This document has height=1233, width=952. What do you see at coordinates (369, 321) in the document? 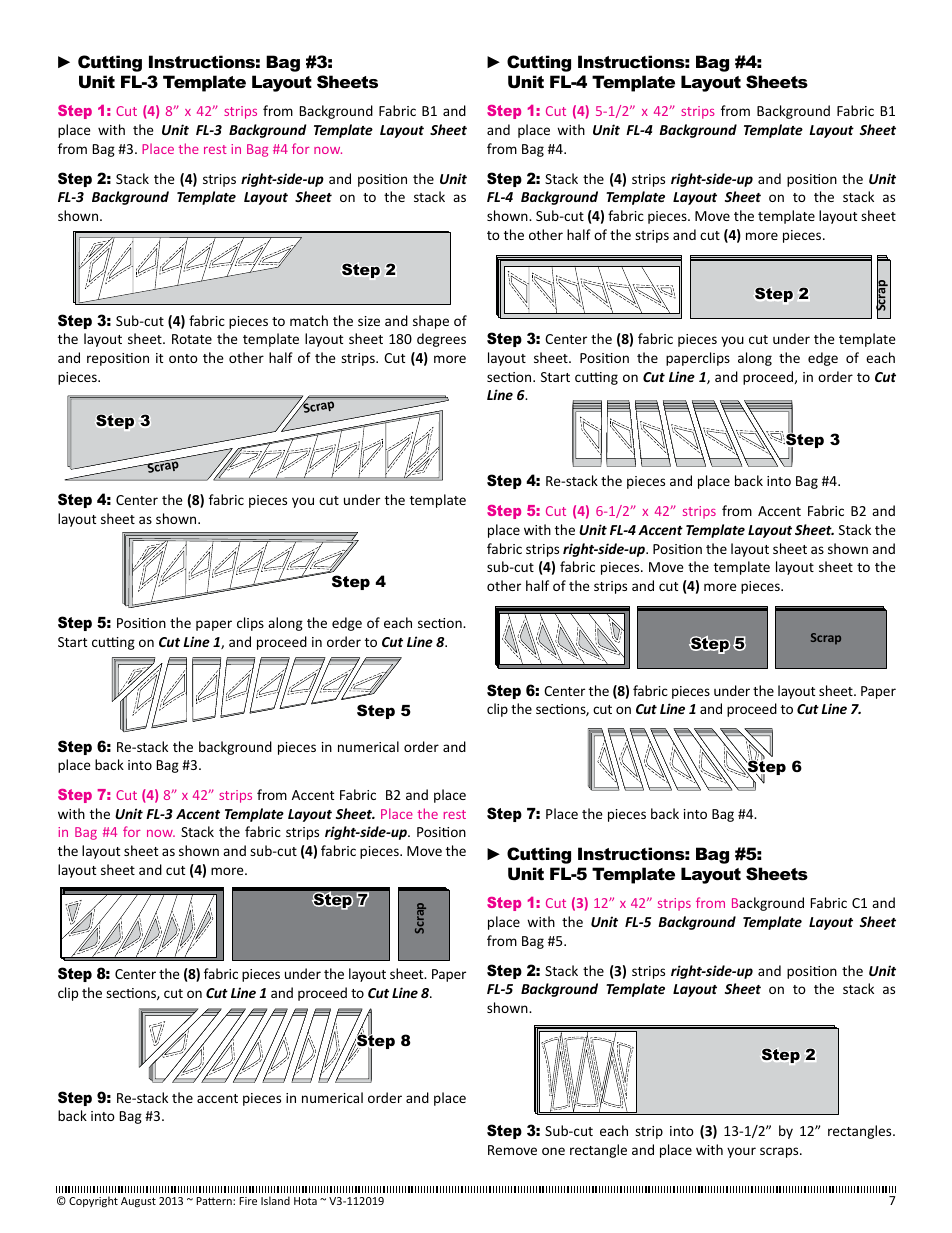
I see `size` at bounding box center [369, 321].
